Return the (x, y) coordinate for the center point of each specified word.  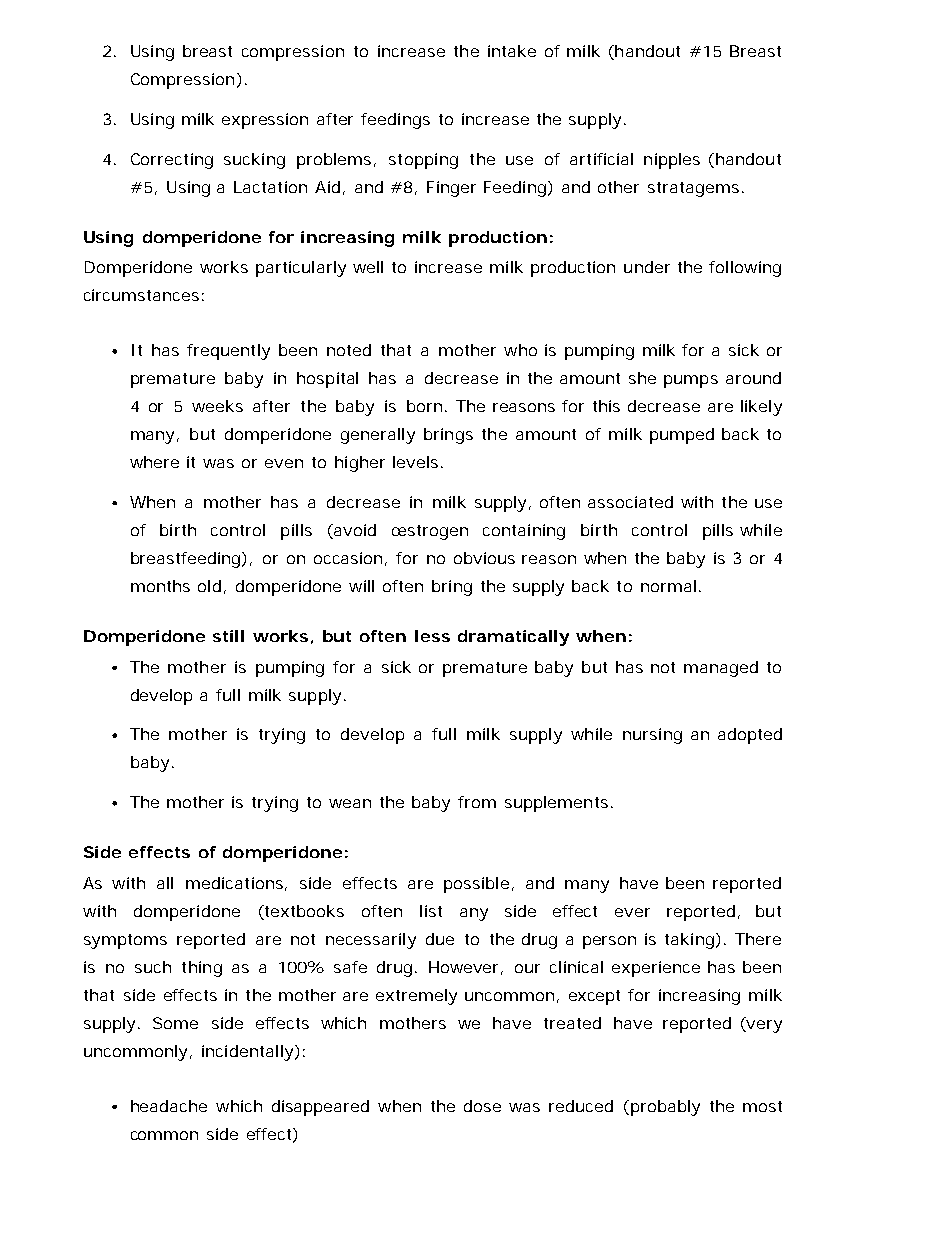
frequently (228, 352)
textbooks (303, 911)
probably (664, 1108)
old (209, 586)
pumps (691, 381)
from (477, 802)
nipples (672, 161)
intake (512, 51)
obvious (484, 558)
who (520, 350)
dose (482, 1106)
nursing (652, 736)
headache (169, 1106)
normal (668, 586)
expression (265, 121)
